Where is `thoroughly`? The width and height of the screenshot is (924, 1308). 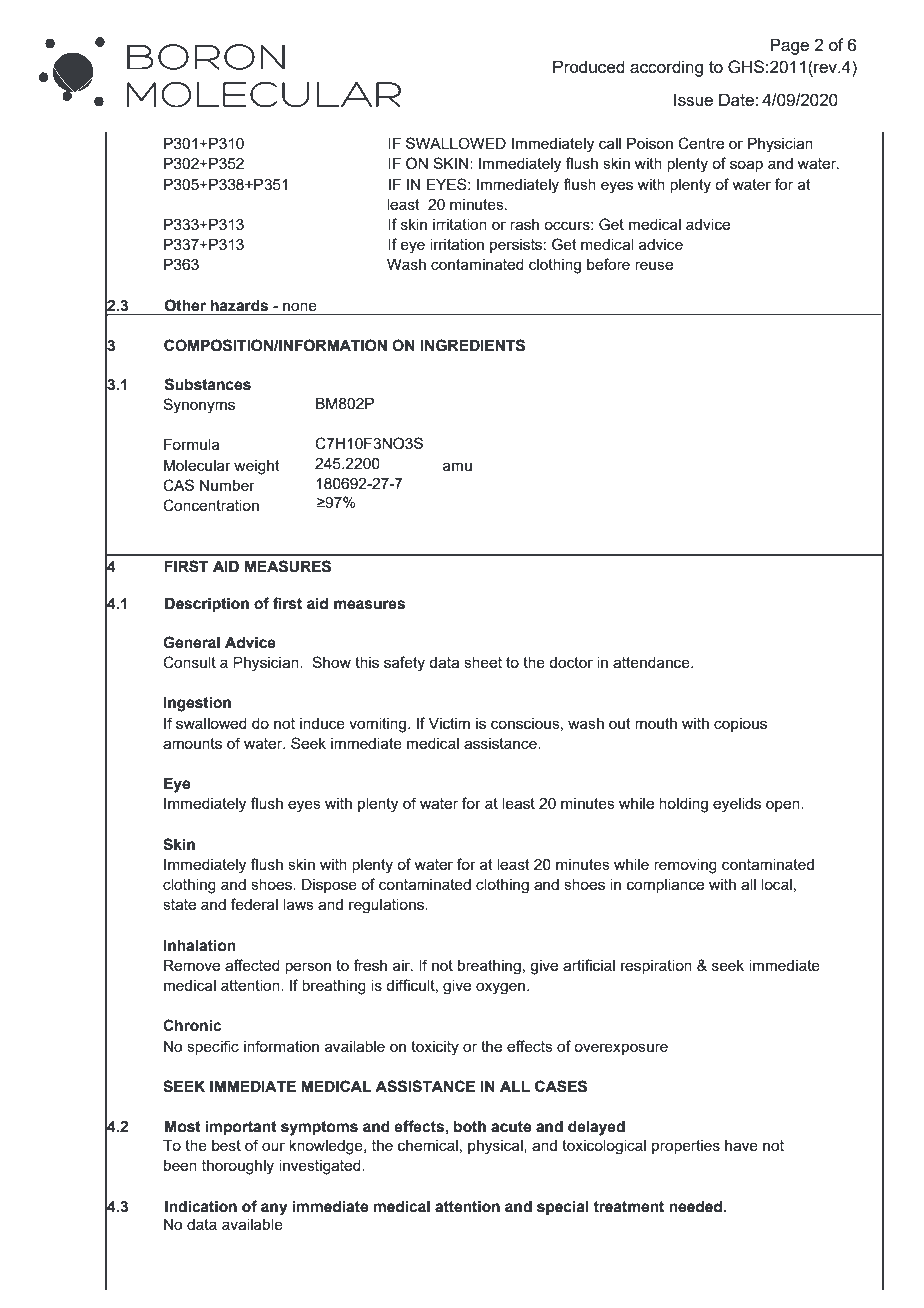 thoroughly is located at coordinates (238, 1167).
